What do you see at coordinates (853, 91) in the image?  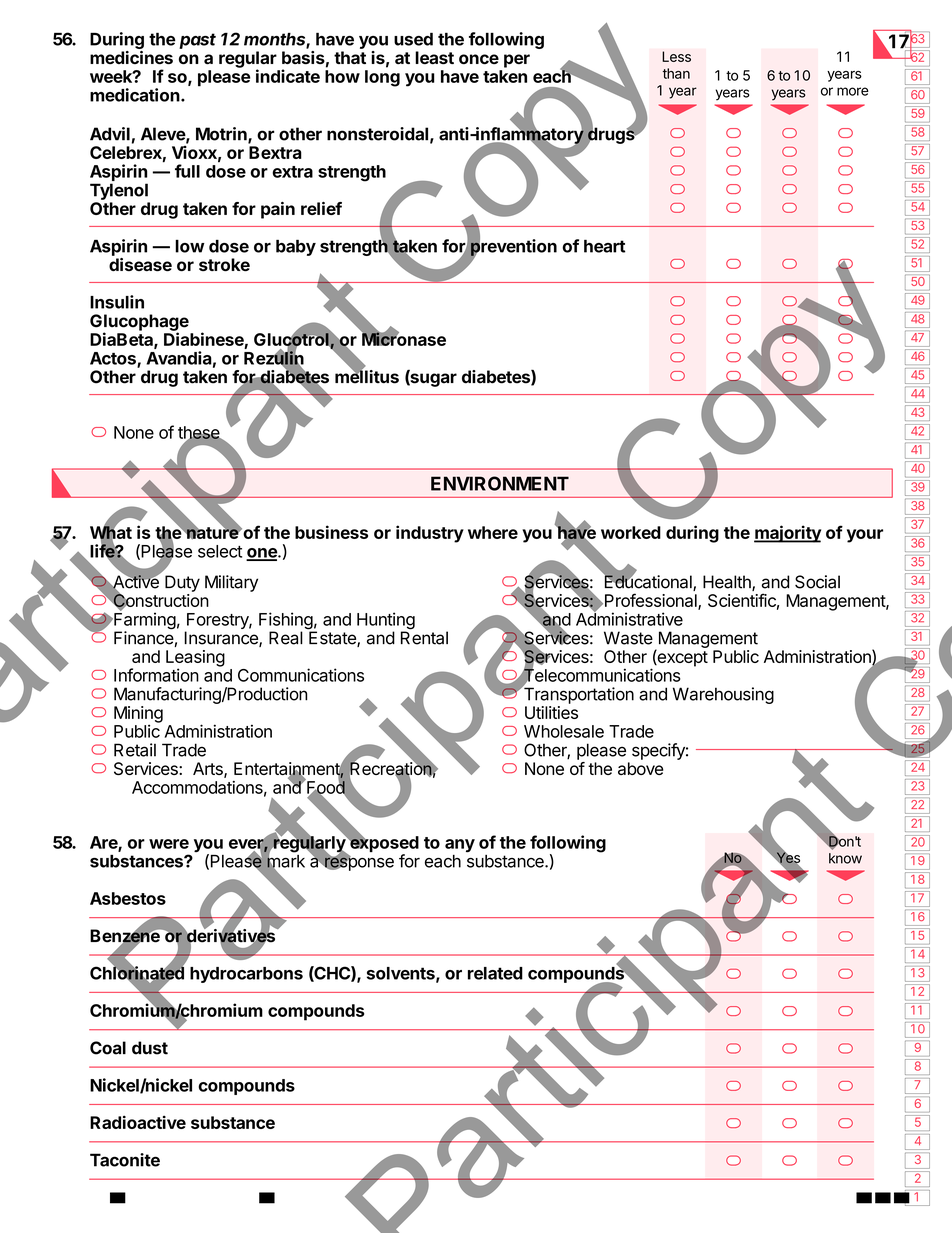 I see `more` at bounding box center [853, 91].
